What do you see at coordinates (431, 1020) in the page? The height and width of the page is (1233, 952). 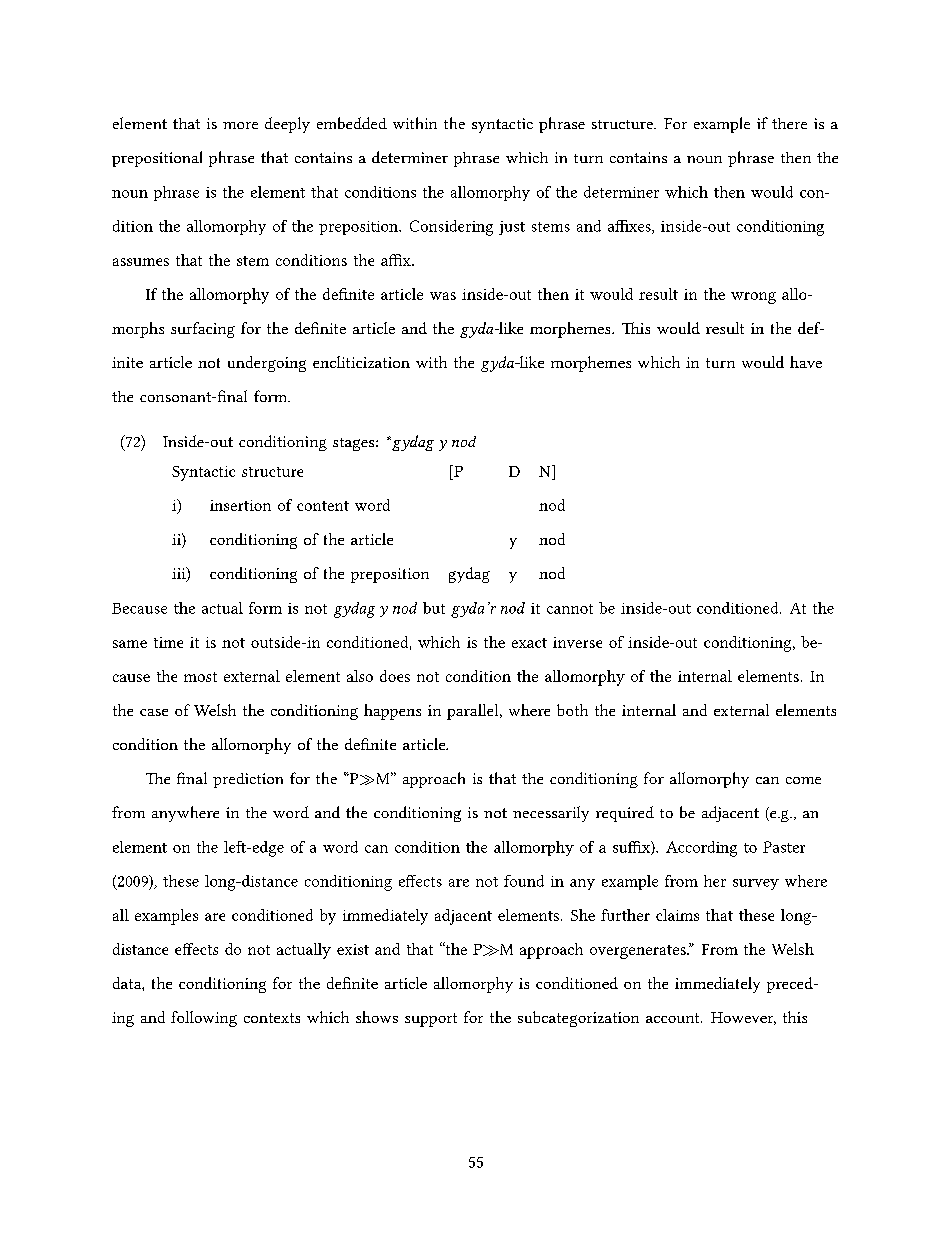 I see `support` at bounding box center [431, 1020].
